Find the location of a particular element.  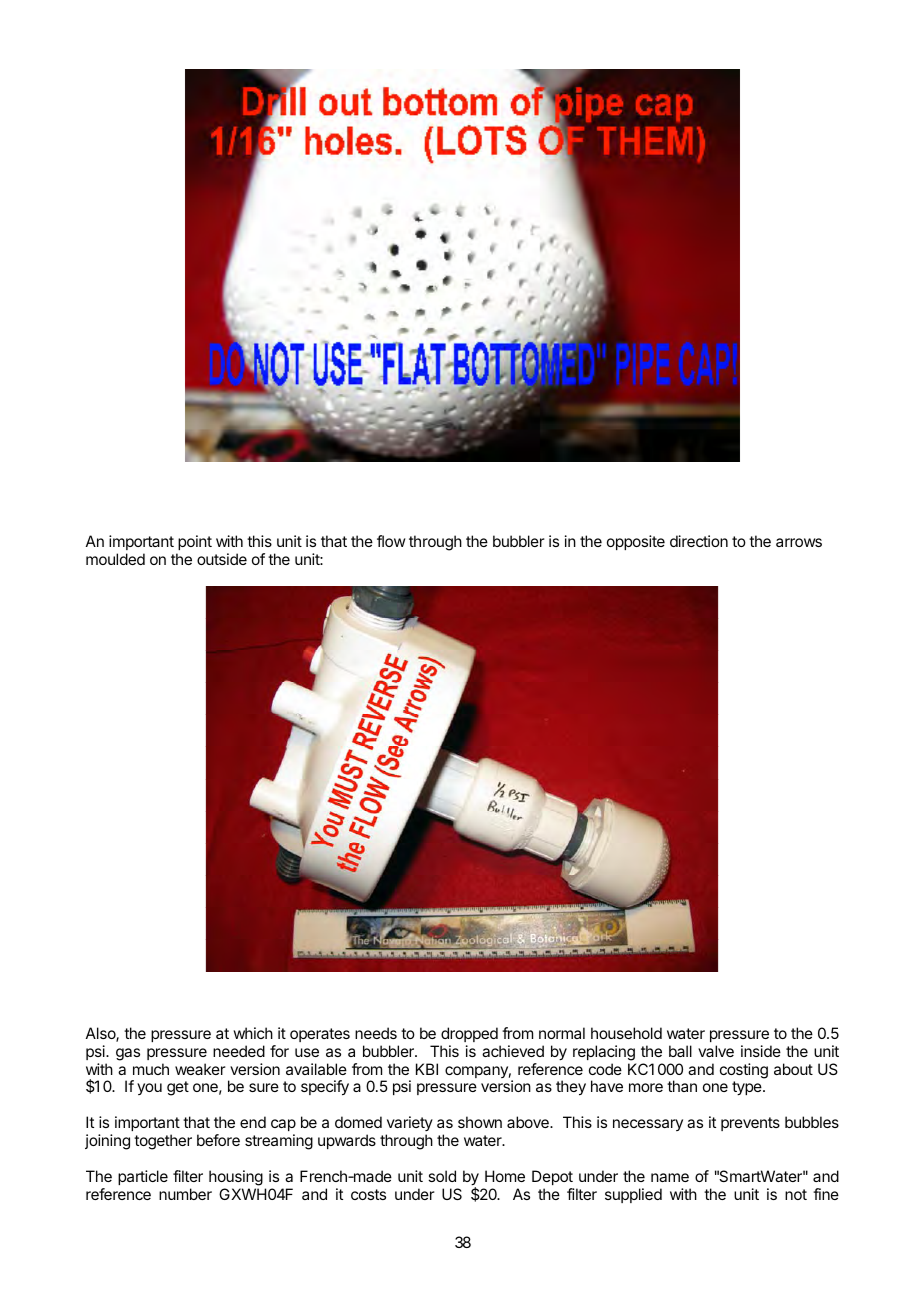

moulded is located at coordinates (115, 559).
